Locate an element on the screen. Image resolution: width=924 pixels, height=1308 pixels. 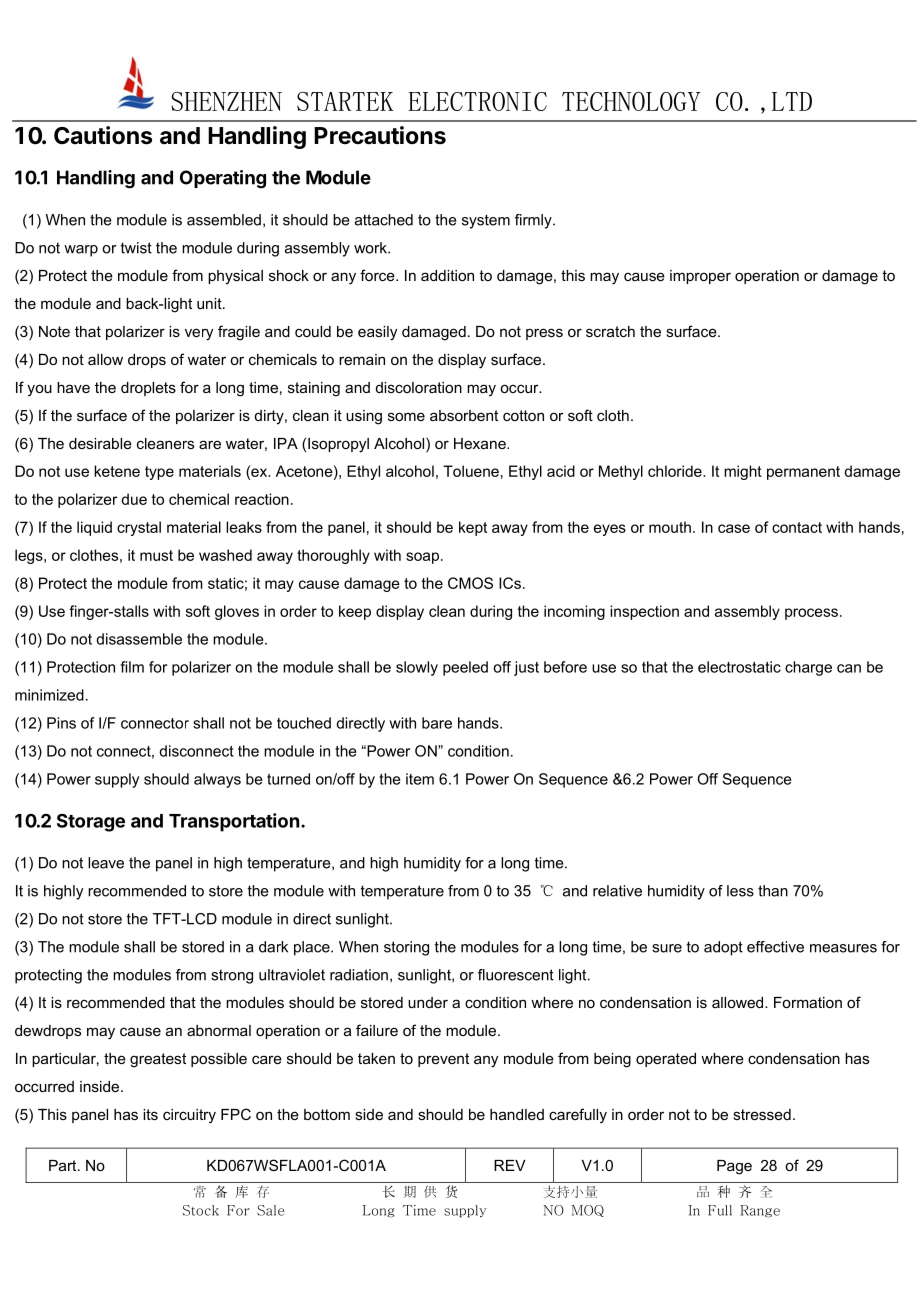
SHENZHEN is located at coordinates (226, 101).
